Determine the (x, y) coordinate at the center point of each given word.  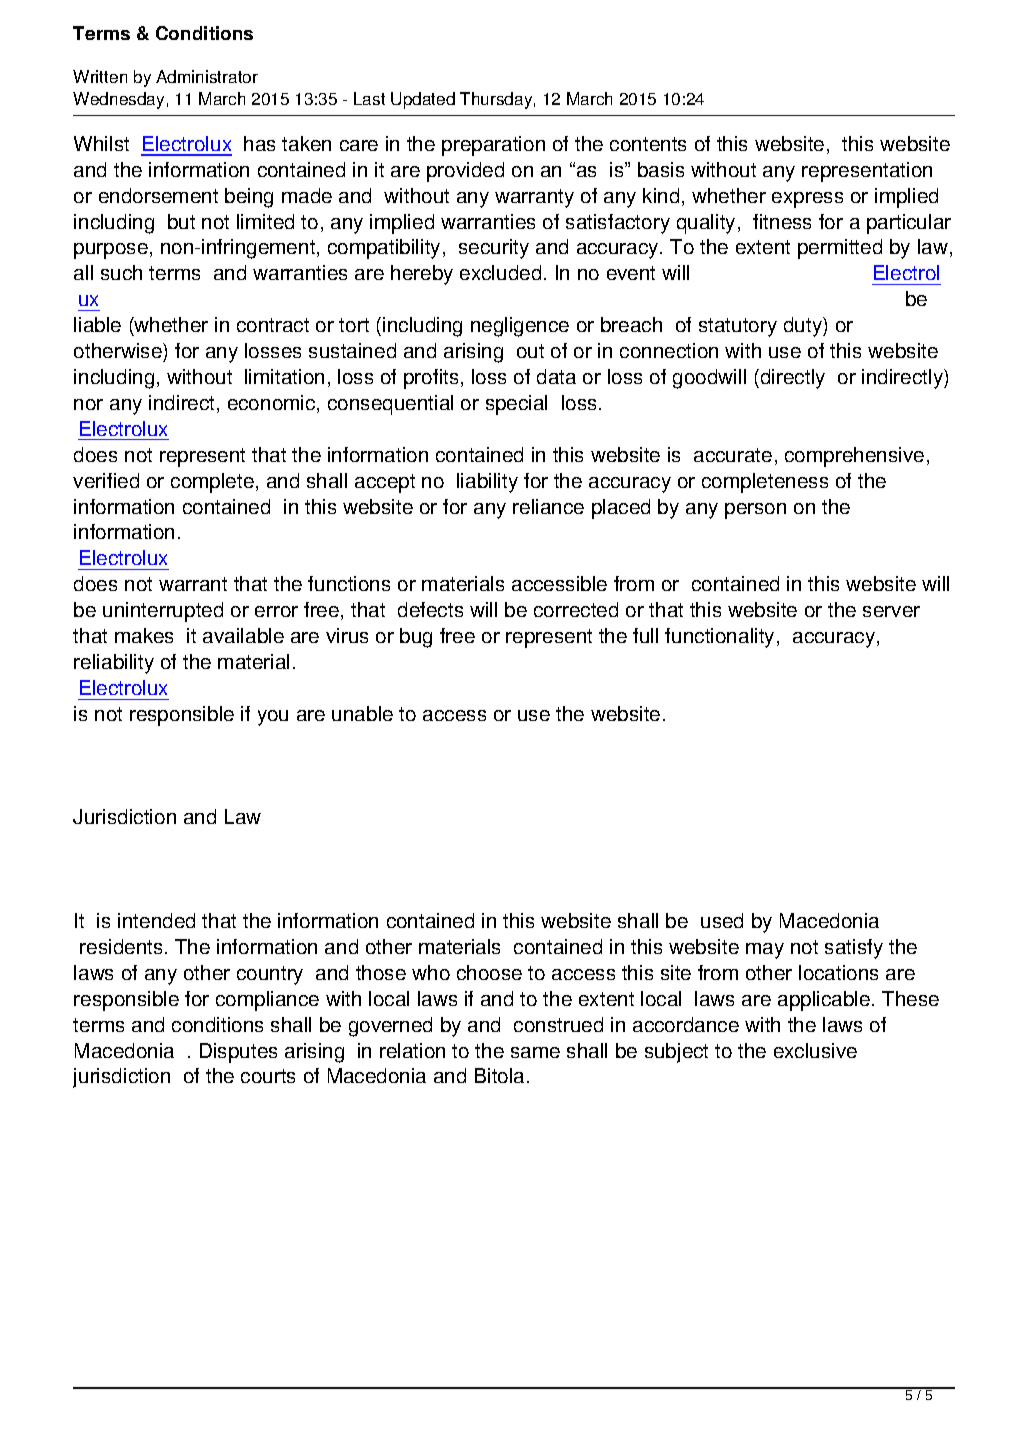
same (535, 1052)
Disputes (238, 1053)
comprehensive (854, 457)
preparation (493, 146)
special (516, 405)
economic (273, 404)
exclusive (815, 1050)
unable (362, 713)
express (807, 200)
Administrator (207, 76)
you (273, 718)
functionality (719, 638)
